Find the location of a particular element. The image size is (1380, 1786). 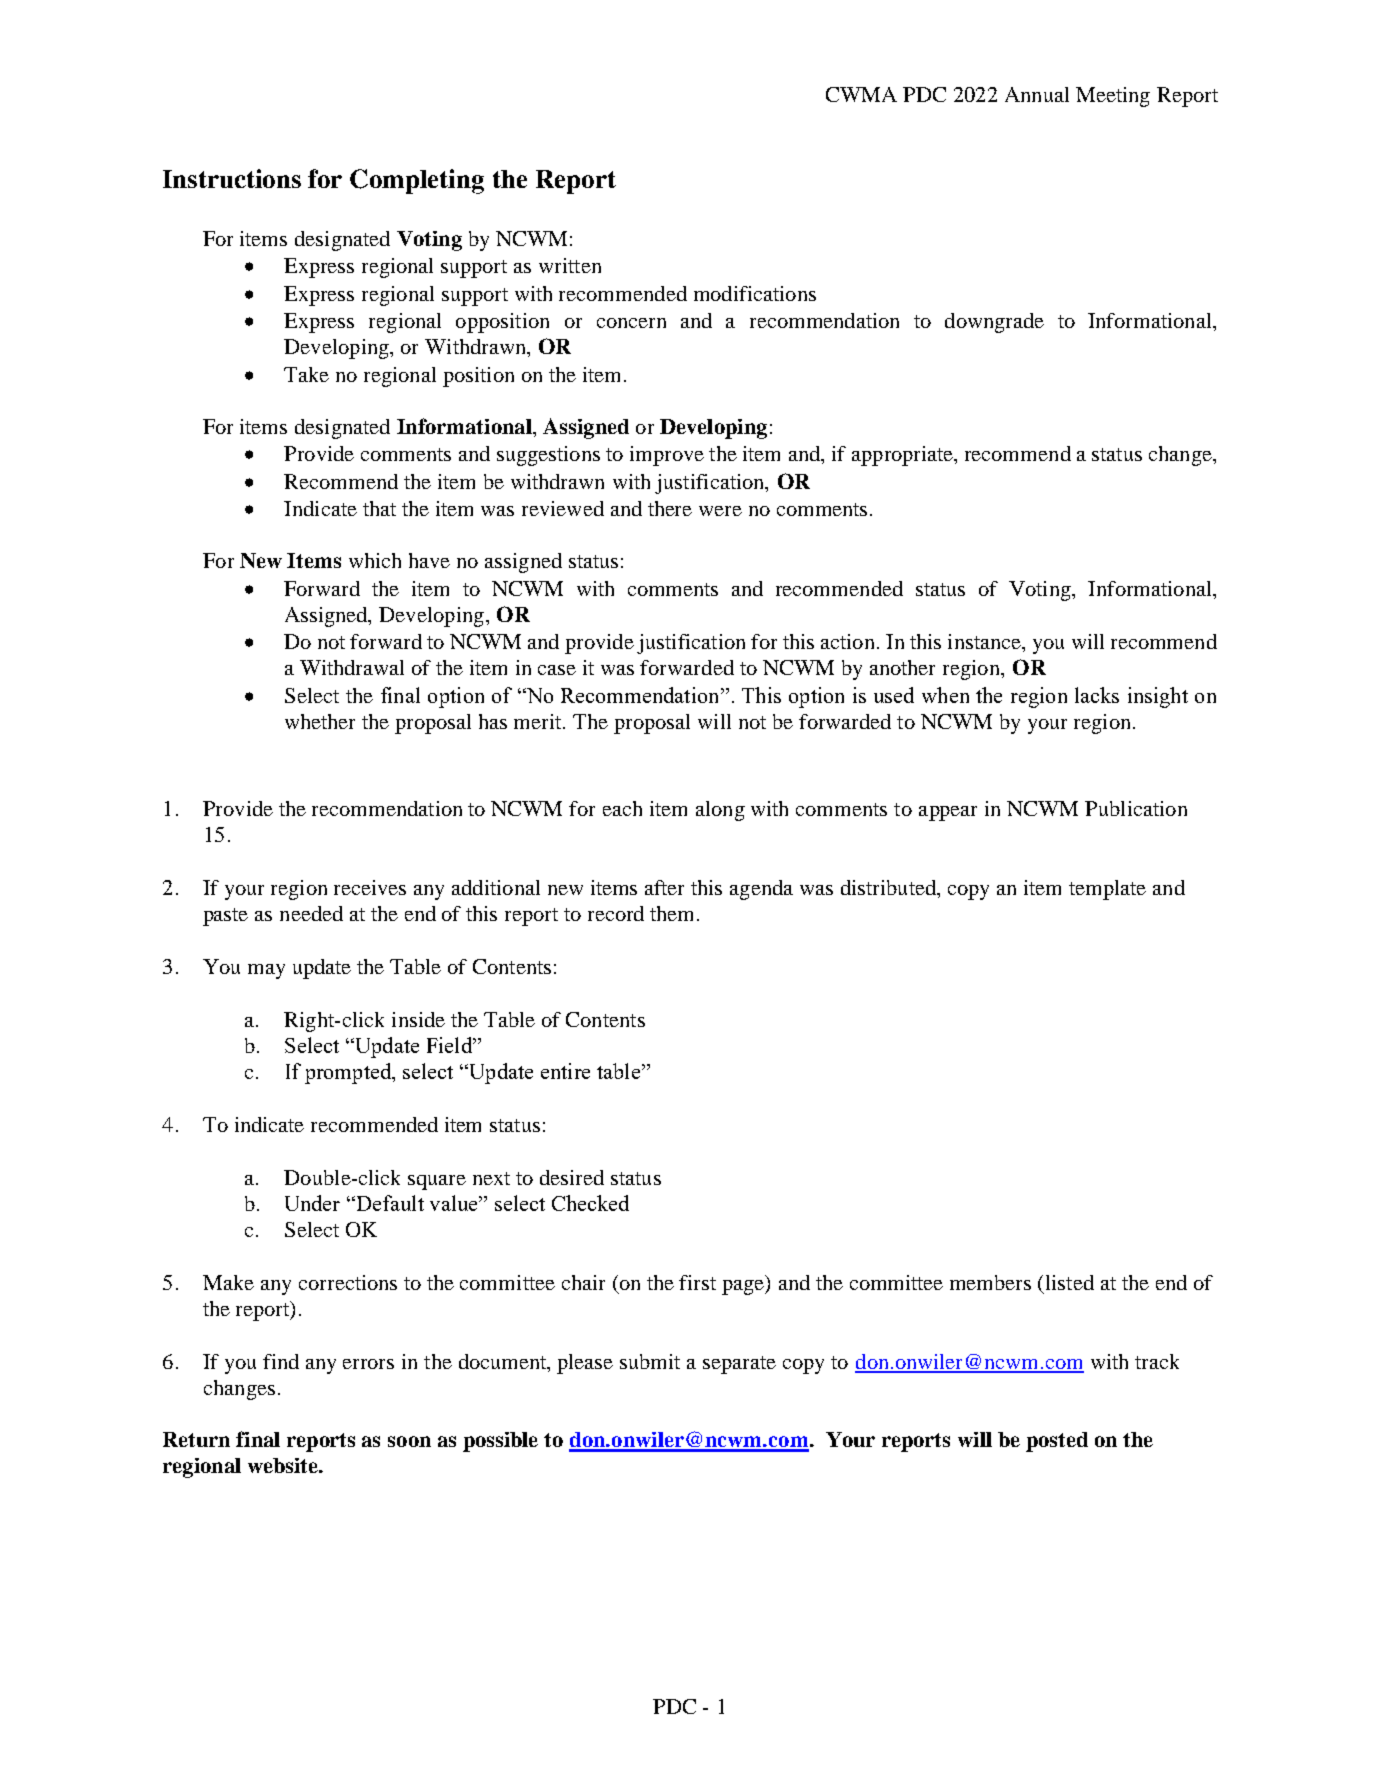

Annual is located at coordinates (1037, 94).
